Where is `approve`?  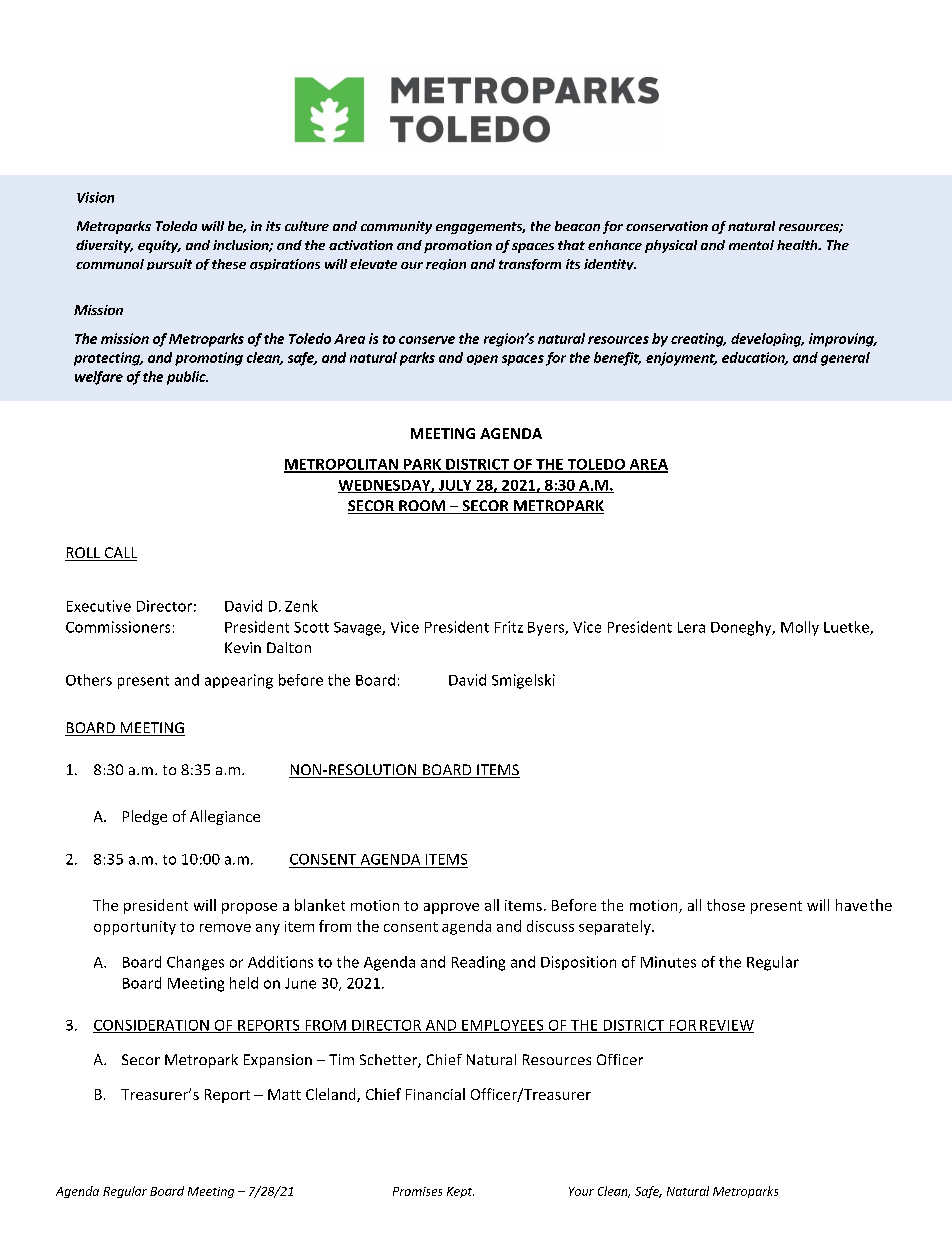
approve is located at coordinates (451, 908).
